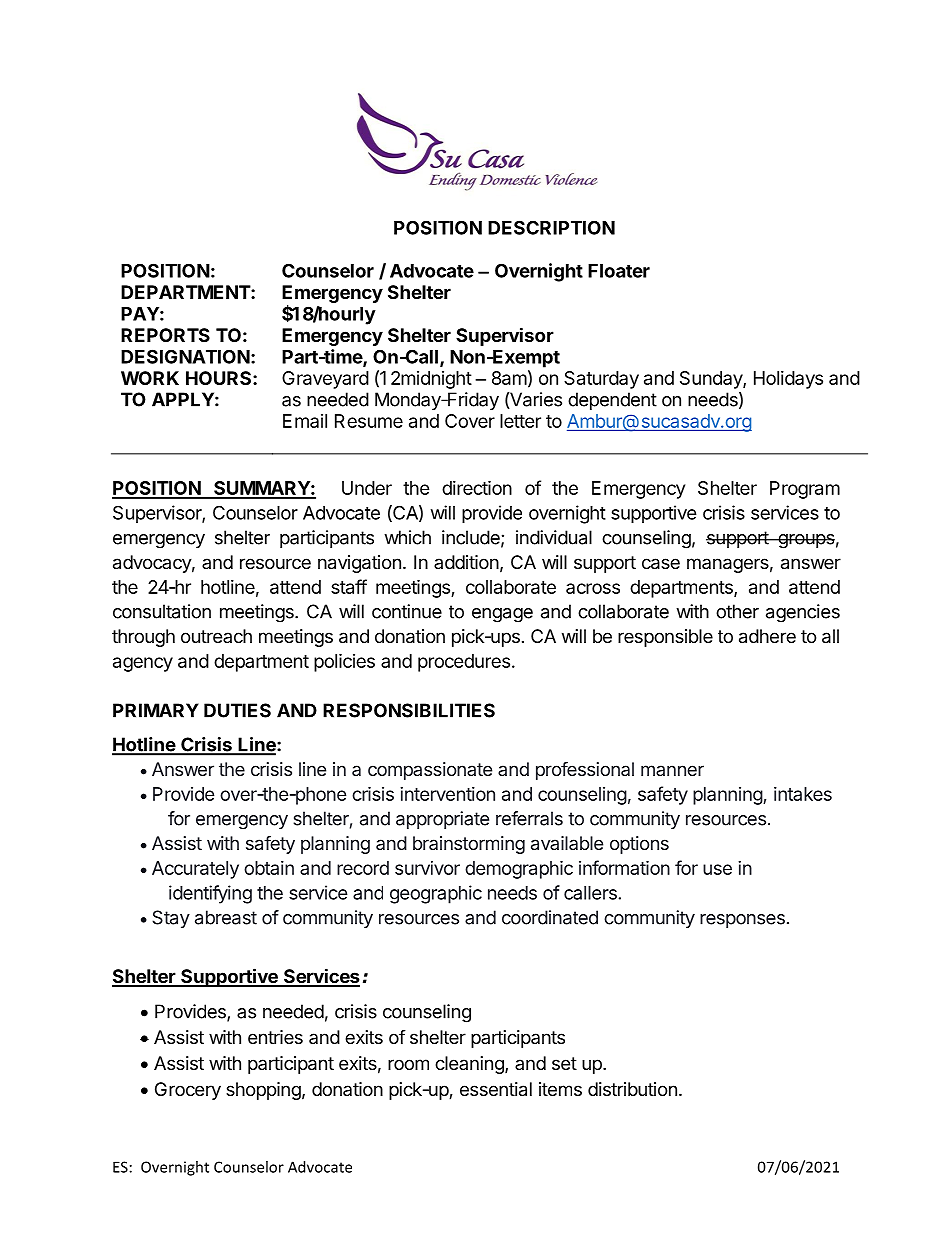 This screenshot has height=1233, width=952. What do you see at coordinates (464, 663) in the screenshot?
I see `procedures` at bounding box center [464, 663].
